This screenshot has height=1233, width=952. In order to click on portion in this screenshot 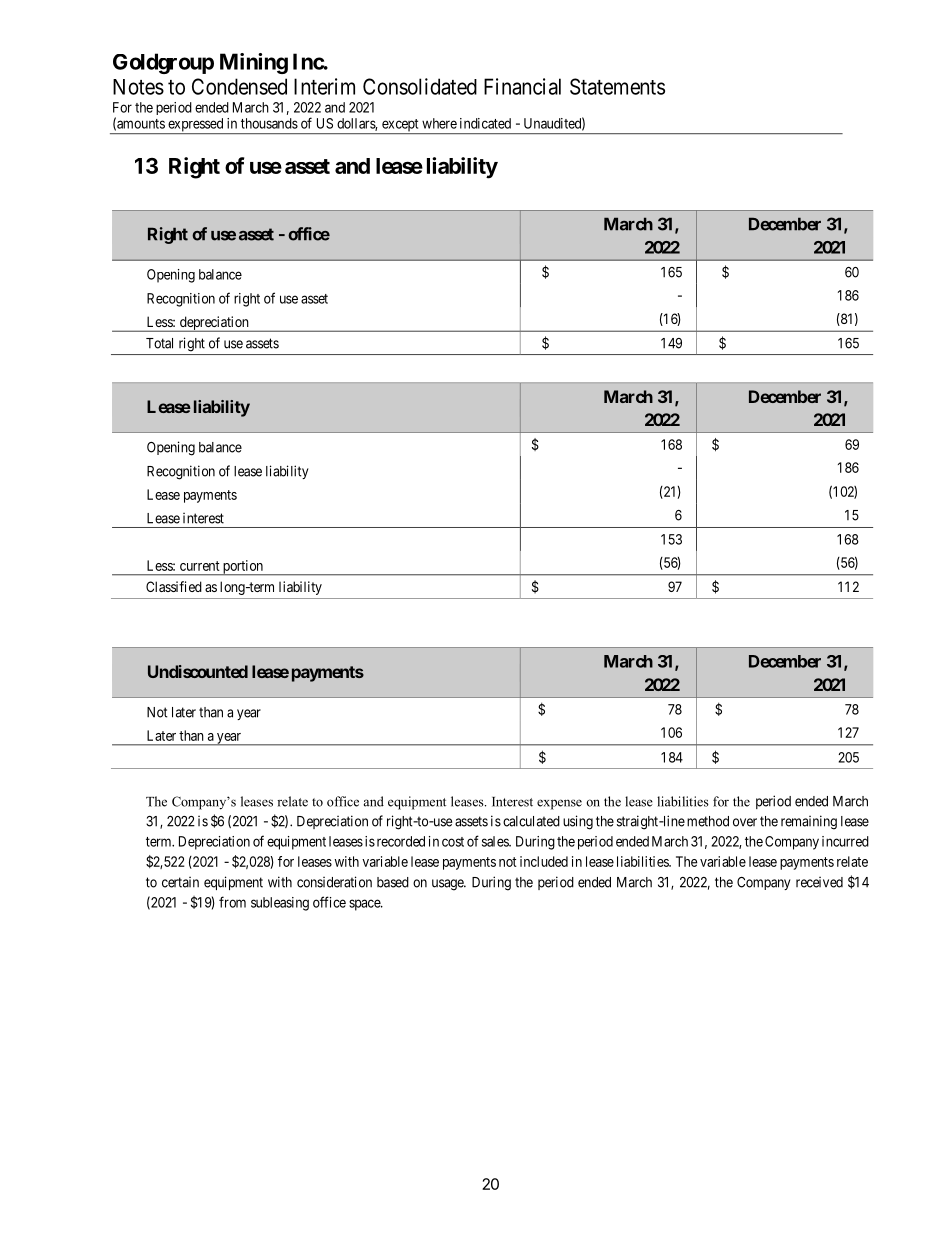, I will do `click(243, 568)`.
